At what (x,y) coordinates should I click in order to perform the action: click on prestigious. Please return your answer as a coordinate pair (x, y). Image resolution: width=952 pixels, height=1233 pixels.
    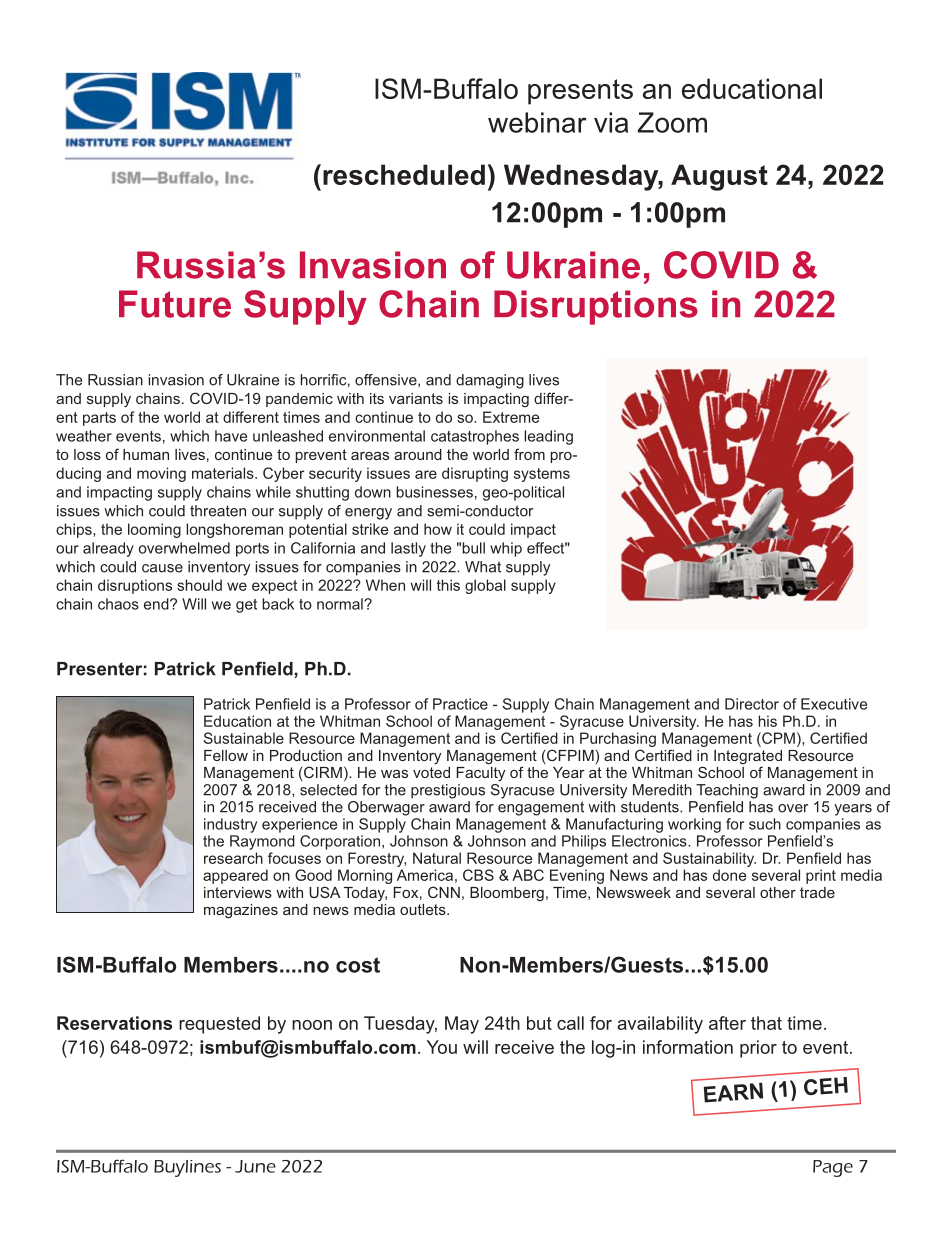
    Looking at the image, I should click on (448, 791).
